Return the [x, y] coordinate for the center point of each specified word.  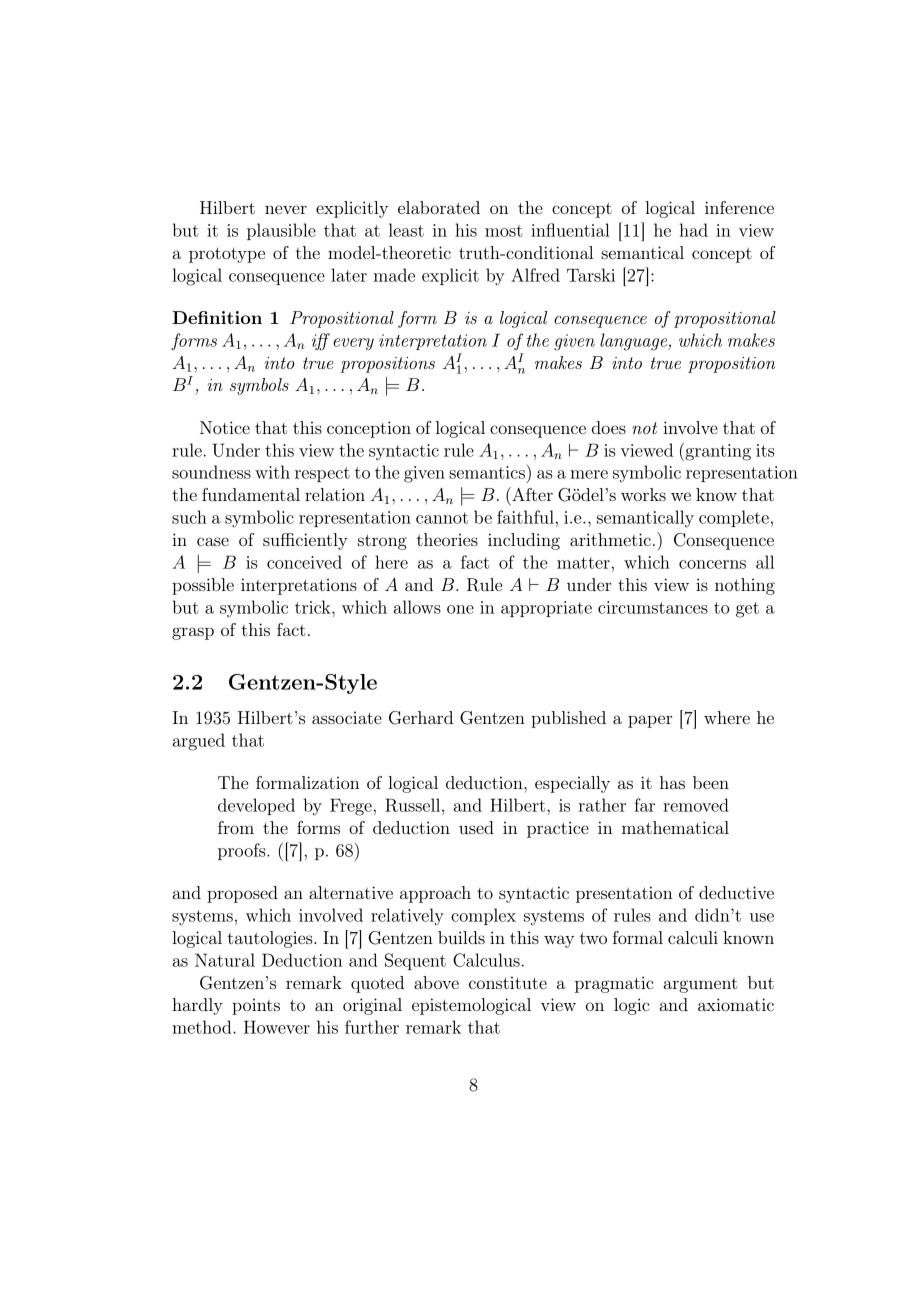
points [256, 1007]
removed [696, 805]
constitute [508, 983]
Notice [225, 427]
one [460, 609]
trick [314, 607]
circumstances [653, 607]
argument [701, 985]
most [504, 231]
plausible [281, 231]
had [693, 230]
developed [256, 806]
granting [717, 452]
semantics [487, 472]
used [476, 827]
